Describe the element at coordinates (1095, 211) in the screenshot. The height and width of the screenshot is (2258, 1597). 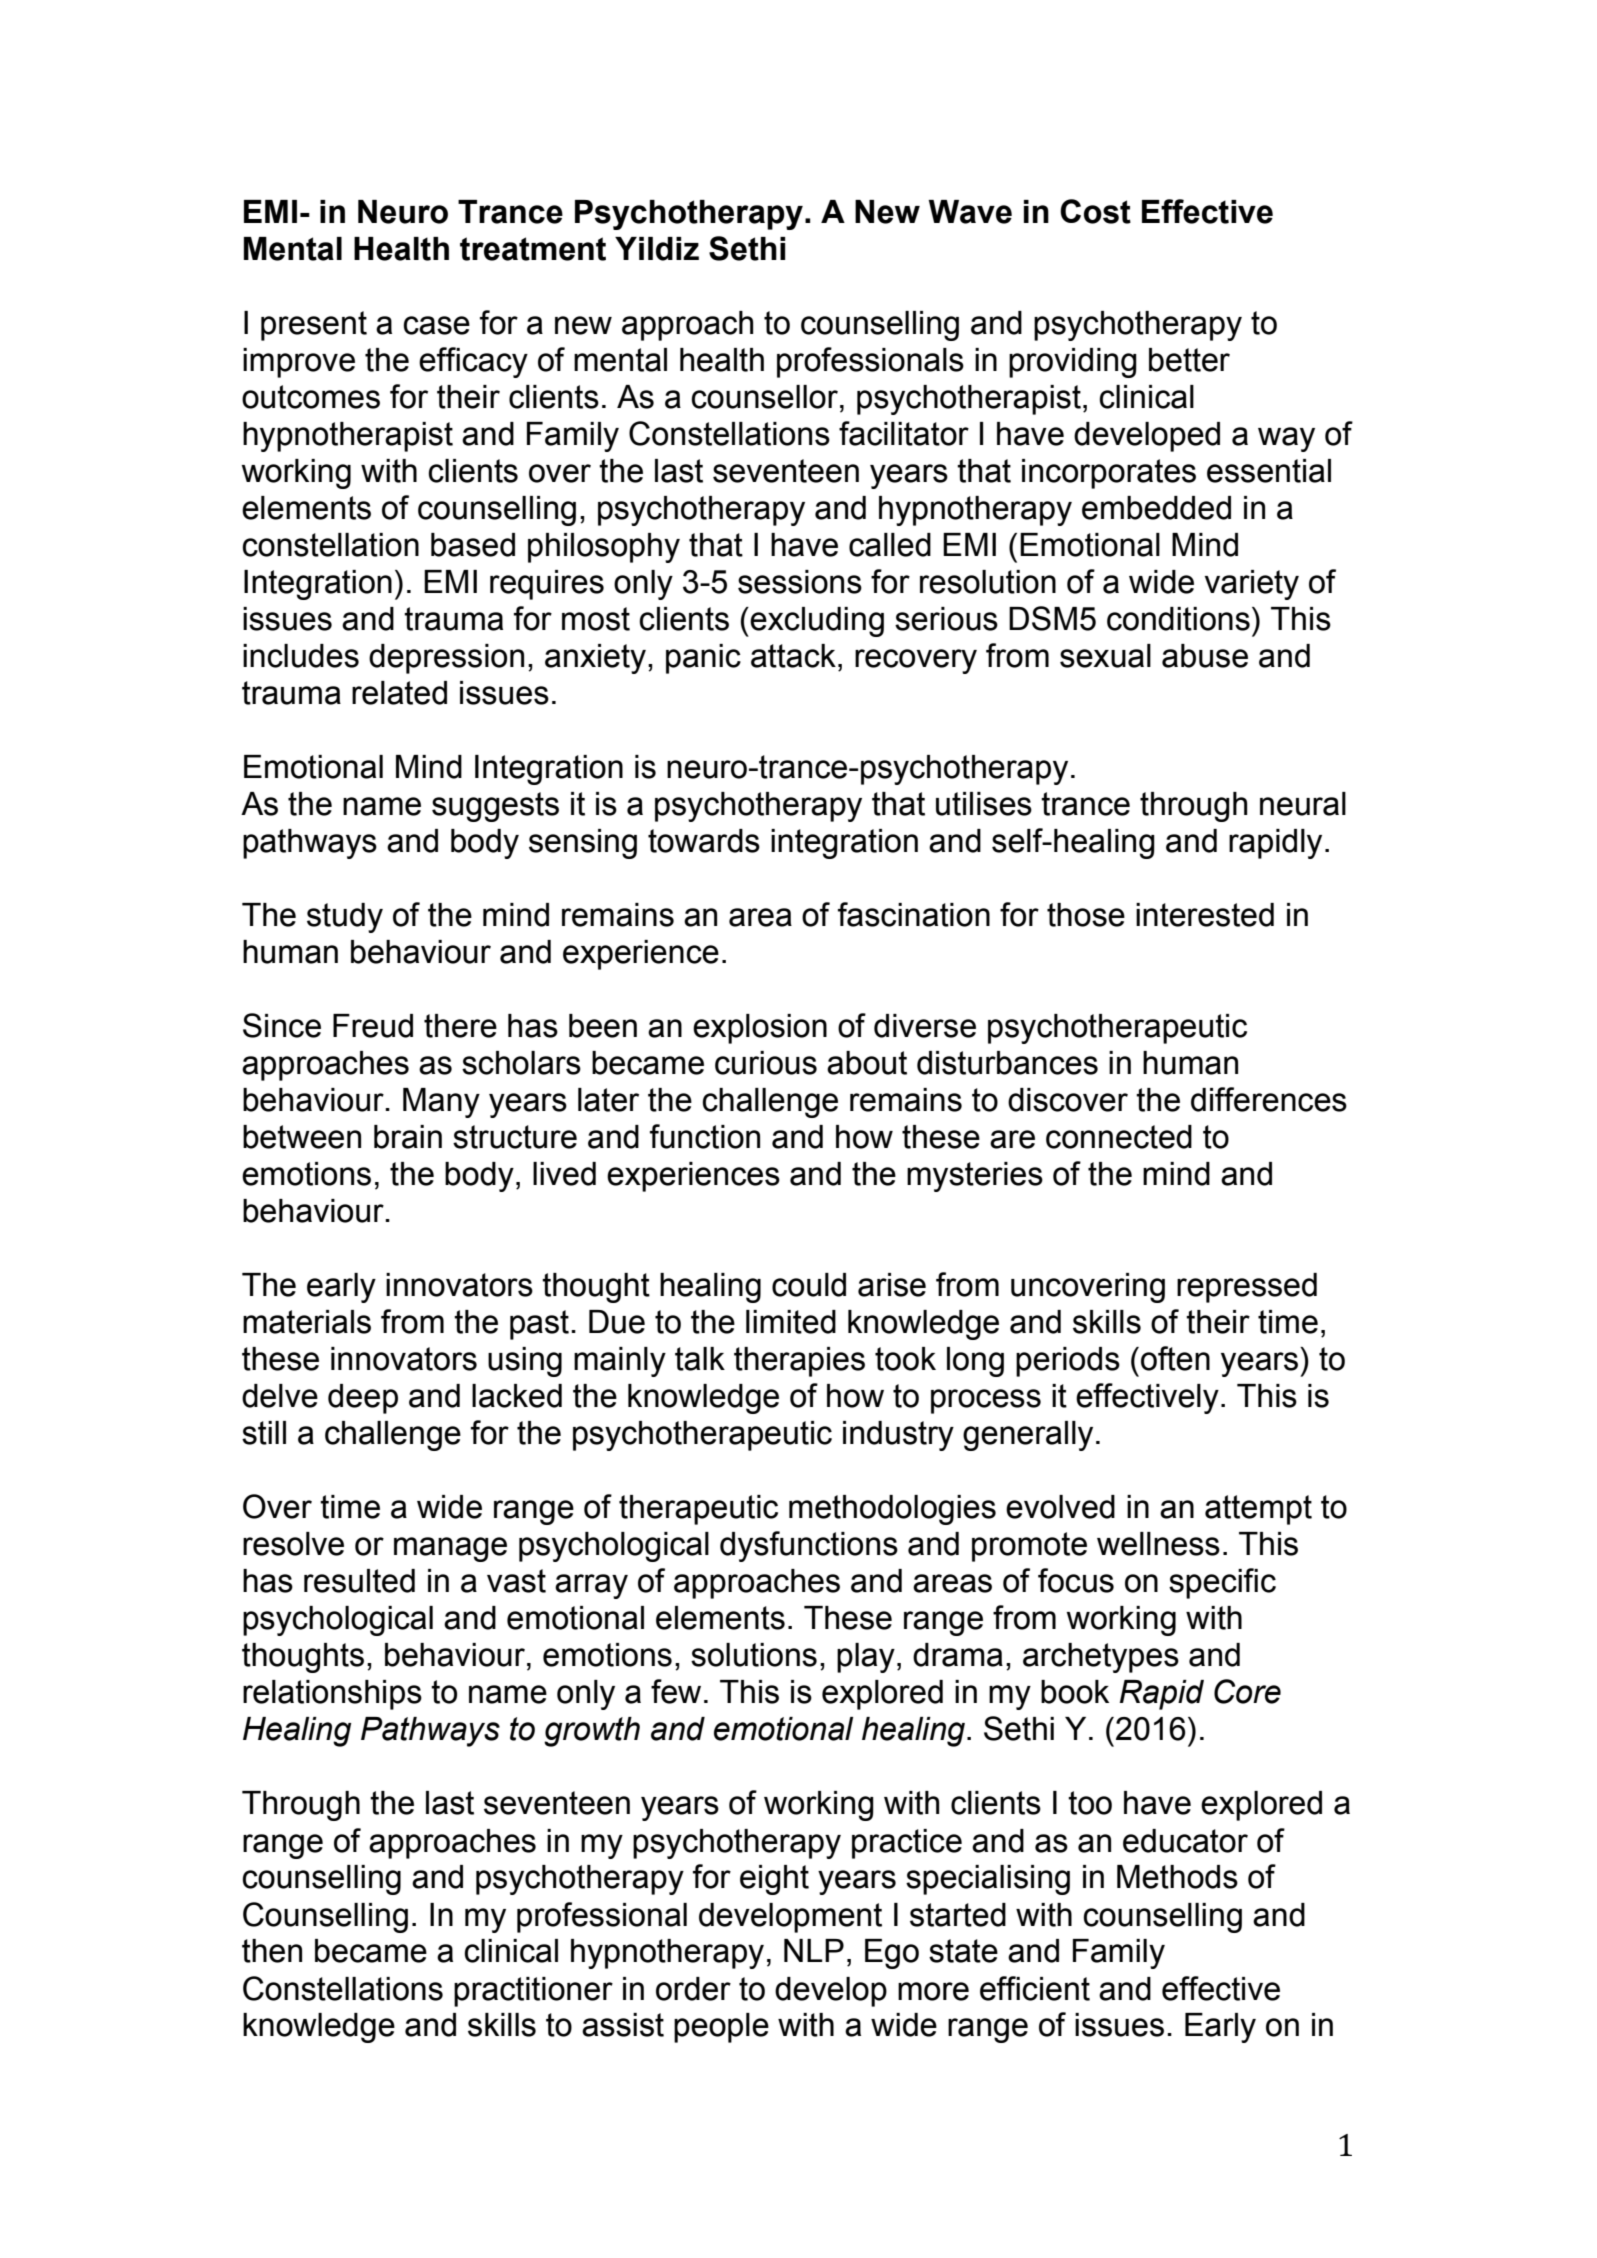
I see `Cost` at that location.
